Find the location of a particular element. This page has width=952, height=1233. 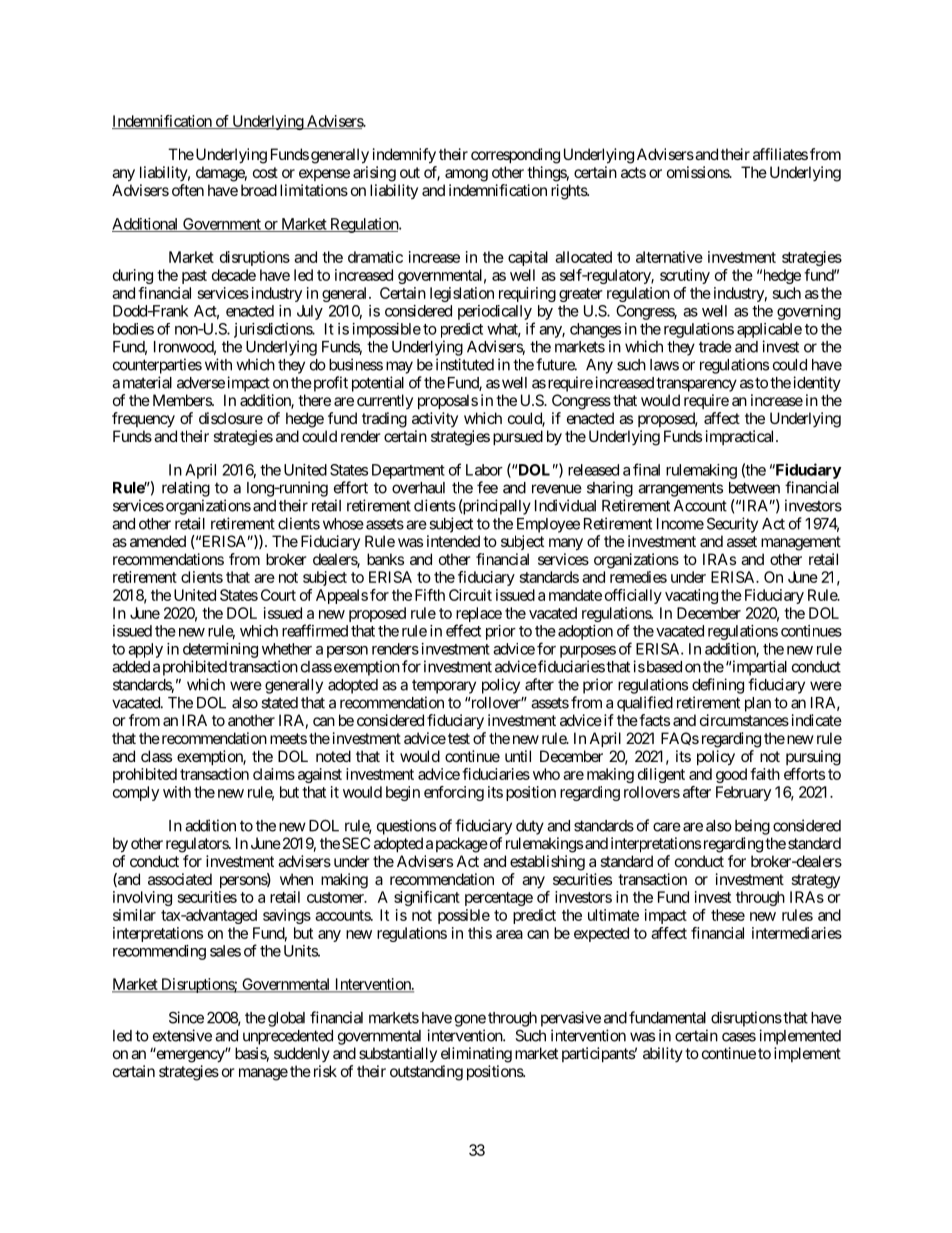

vacating is located at coordinates (691, 596).
